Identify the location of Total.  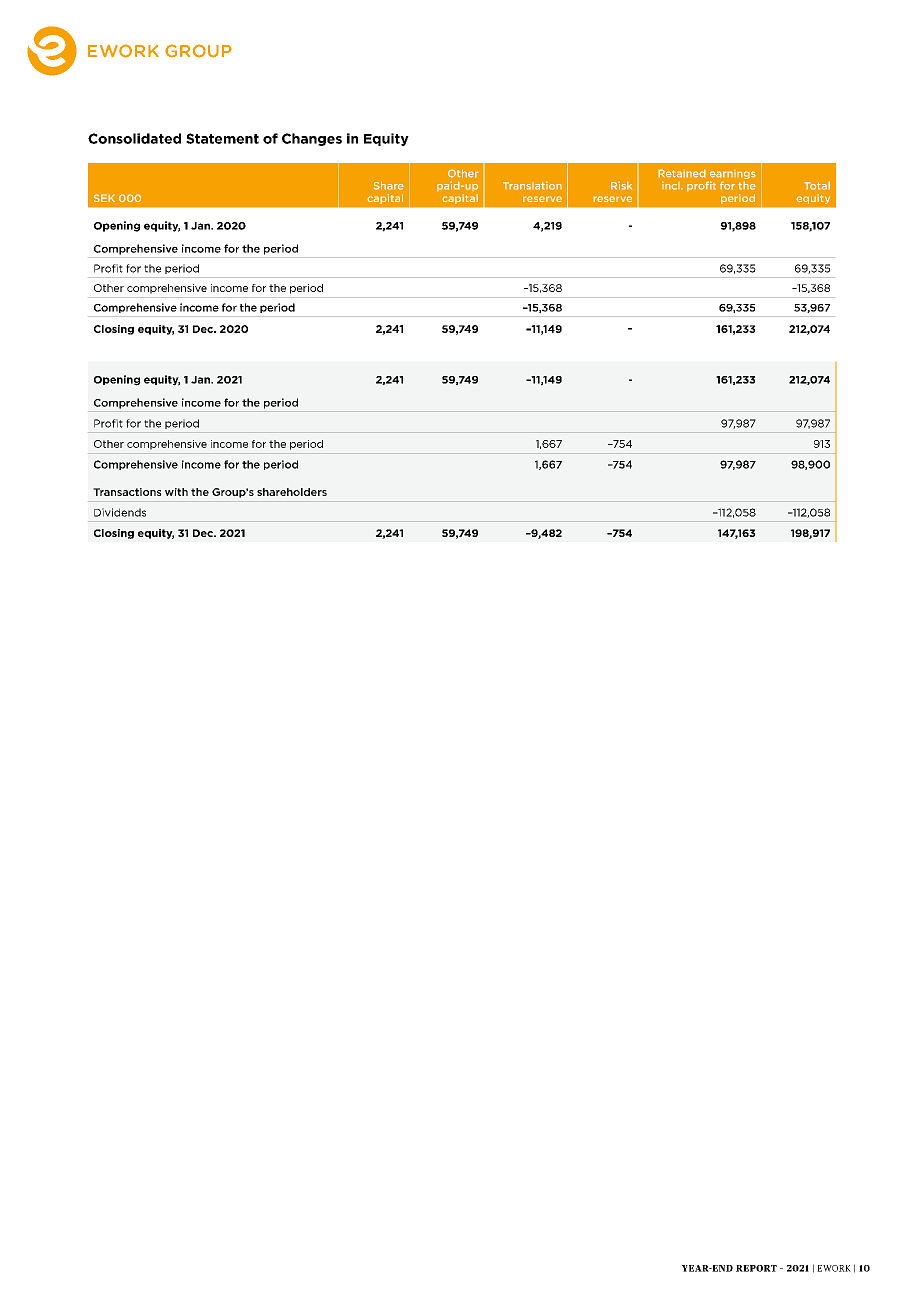
(817, 185).
